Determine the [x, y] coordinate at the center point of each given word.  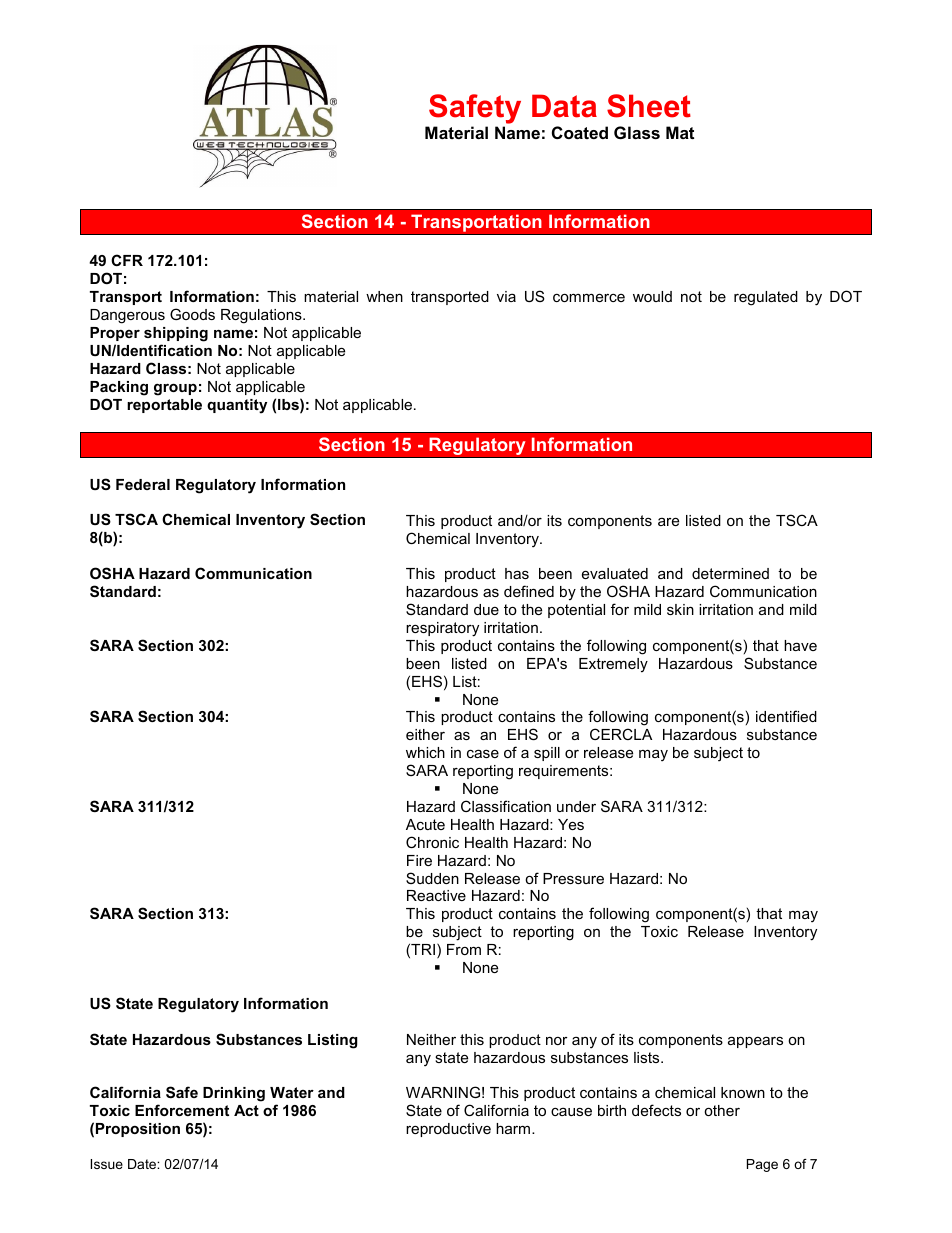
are [668, 521]
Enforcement [182, 1110]
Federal [143, 484]
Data [564, 106]
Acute [425, 824]
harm [514, 1128]
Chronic [432, 842]
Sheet [649, 106]
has [517, 573]
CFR [127, 260]
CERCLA [621, 734]
